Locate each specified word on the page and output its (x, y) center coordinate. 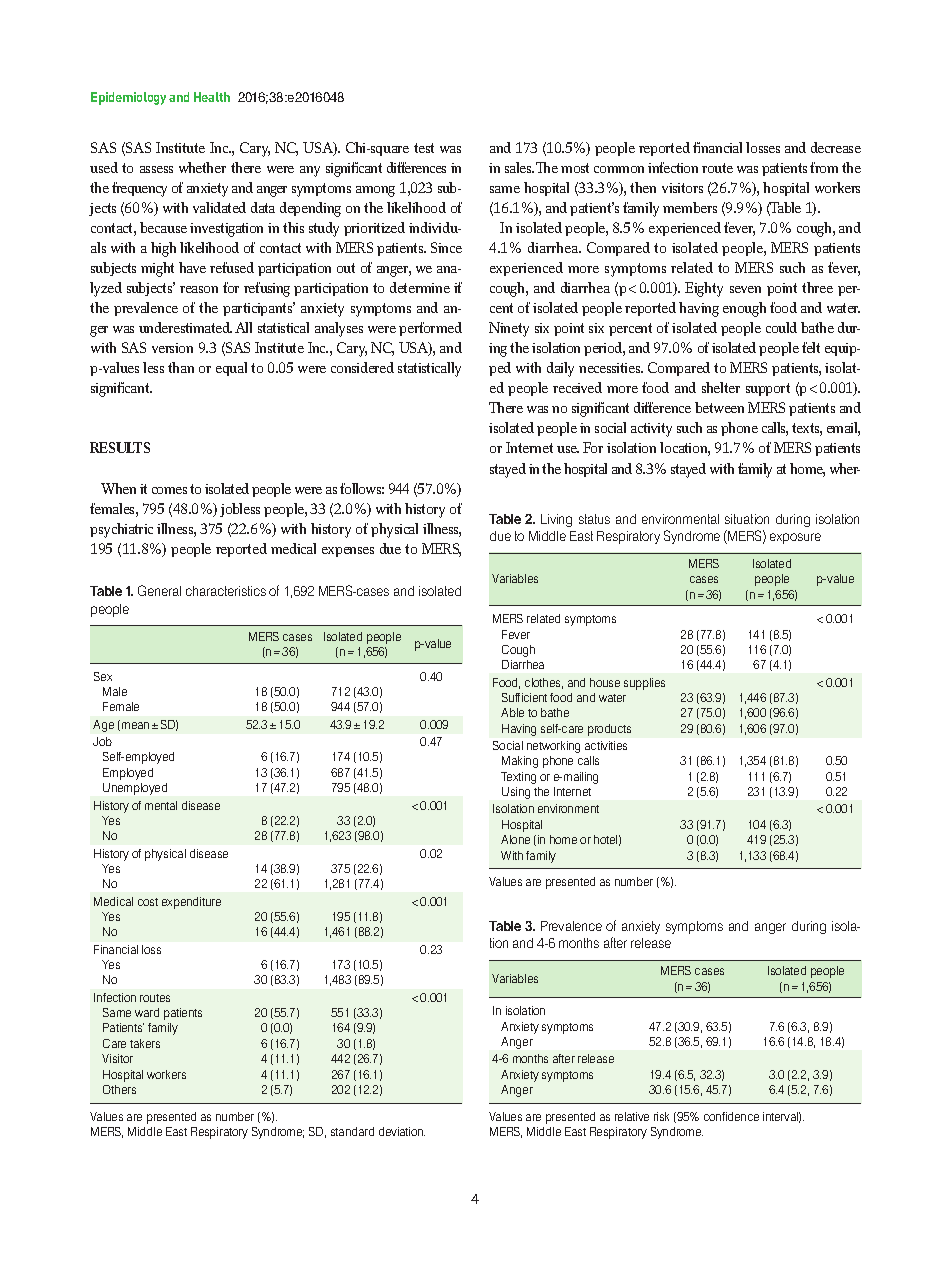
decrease (836, 147)
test (424, 148)
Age (103, 726)
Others (119, 1089)
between (719, 407)
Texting (518, 778)
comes (169, 490)
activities (606, 745)
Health (212, 97)
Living (556, 520)
